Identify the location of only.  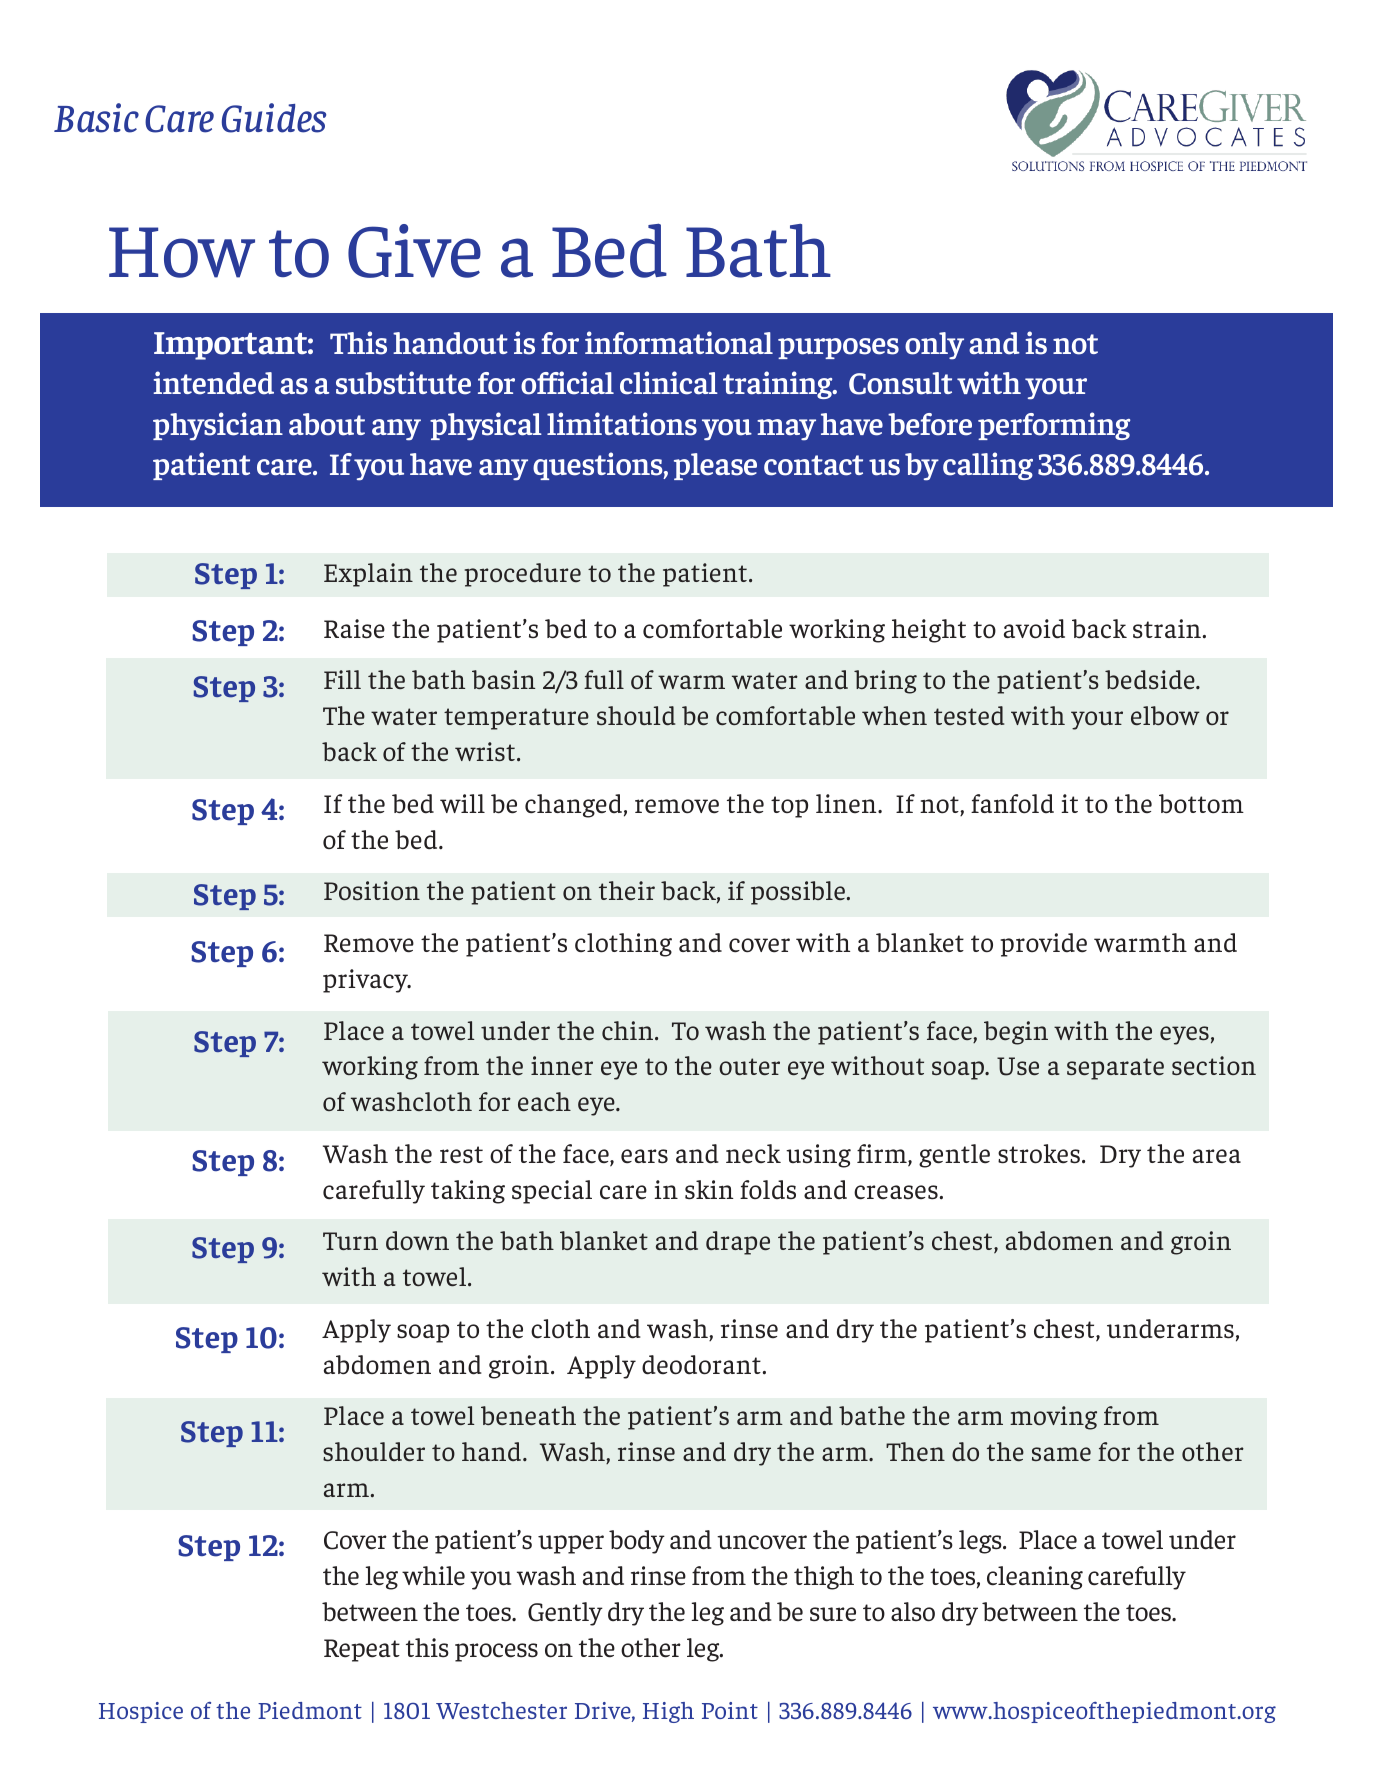
(934, 346).
